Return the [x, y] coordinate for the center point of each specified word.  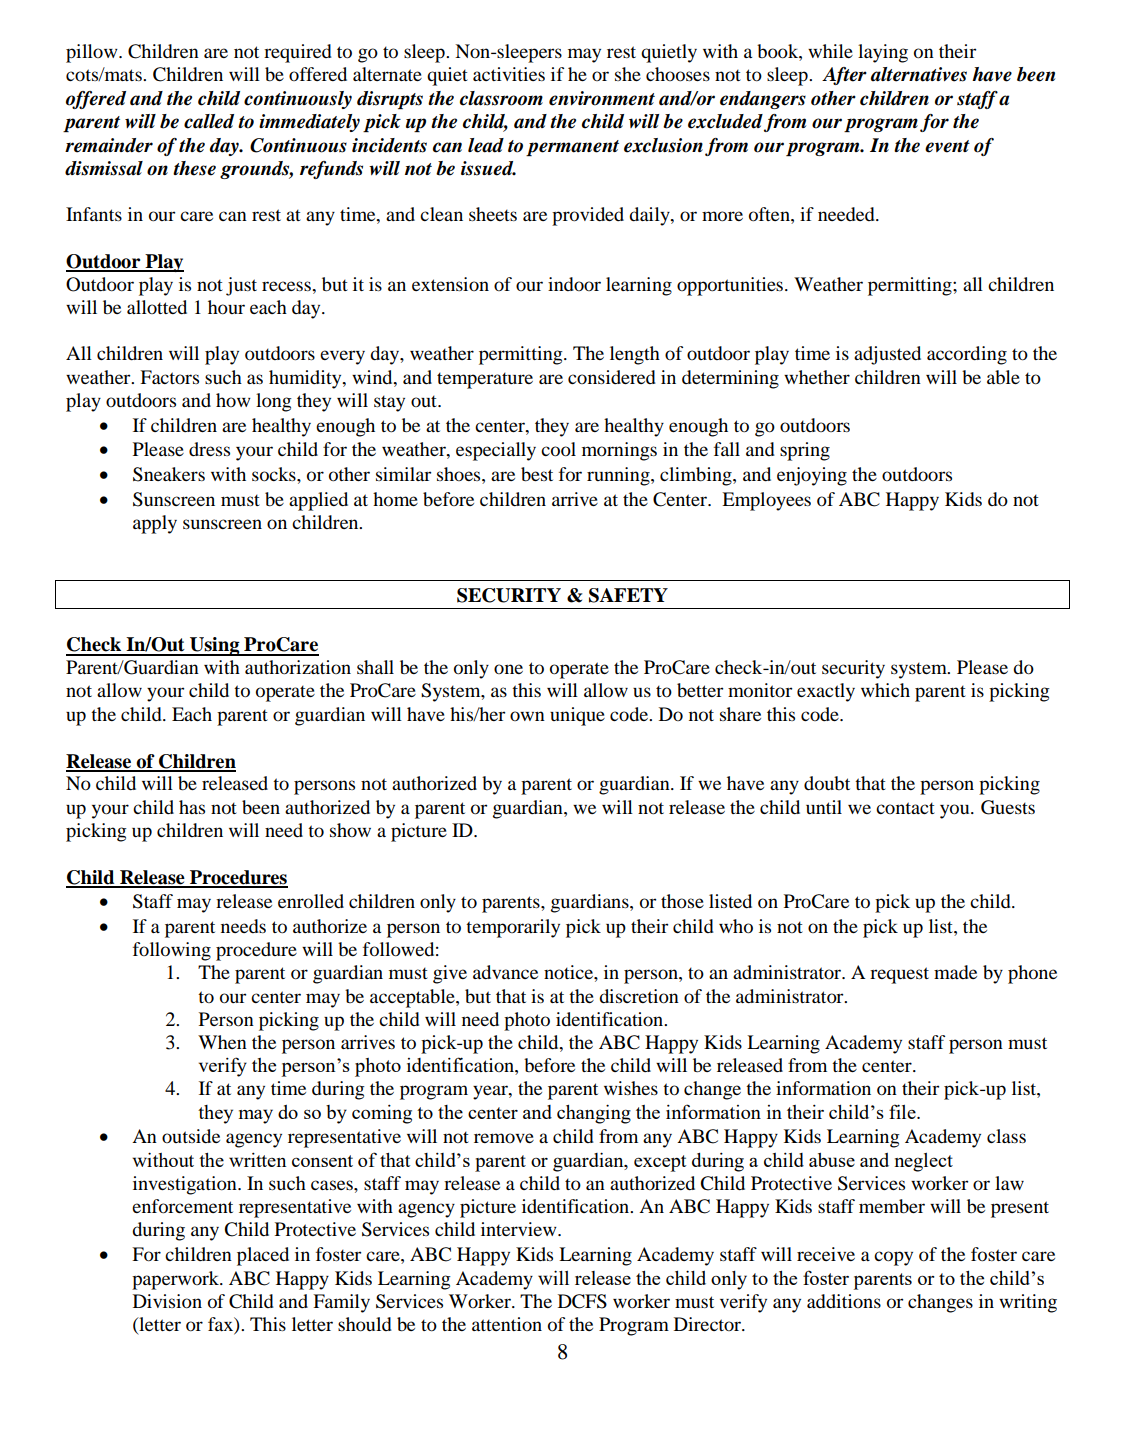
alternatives [919, 74]
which [885, 690]
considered [612, 377]
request [899, 975]
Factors [169, 377]
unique [577, 716]
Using [215, 646]
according [967, 355]
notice [569, 972]
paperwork [177, 1280]
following [172, 951]
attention [507, 1324]
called [209, 121]
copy [893, 1258]
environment [602, 98]
